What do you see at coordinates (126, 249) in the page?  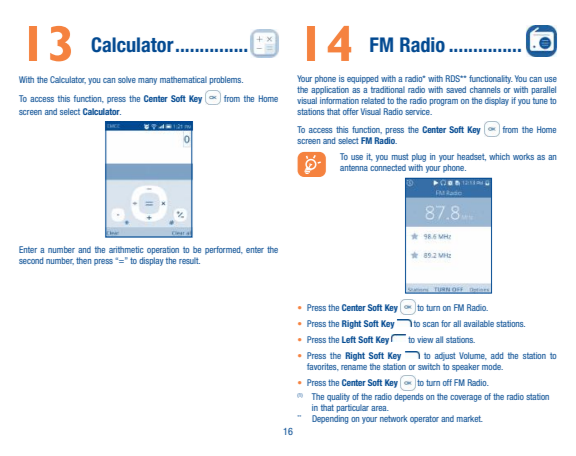 I see `arithmetic` at bounding box center [126, 249].
